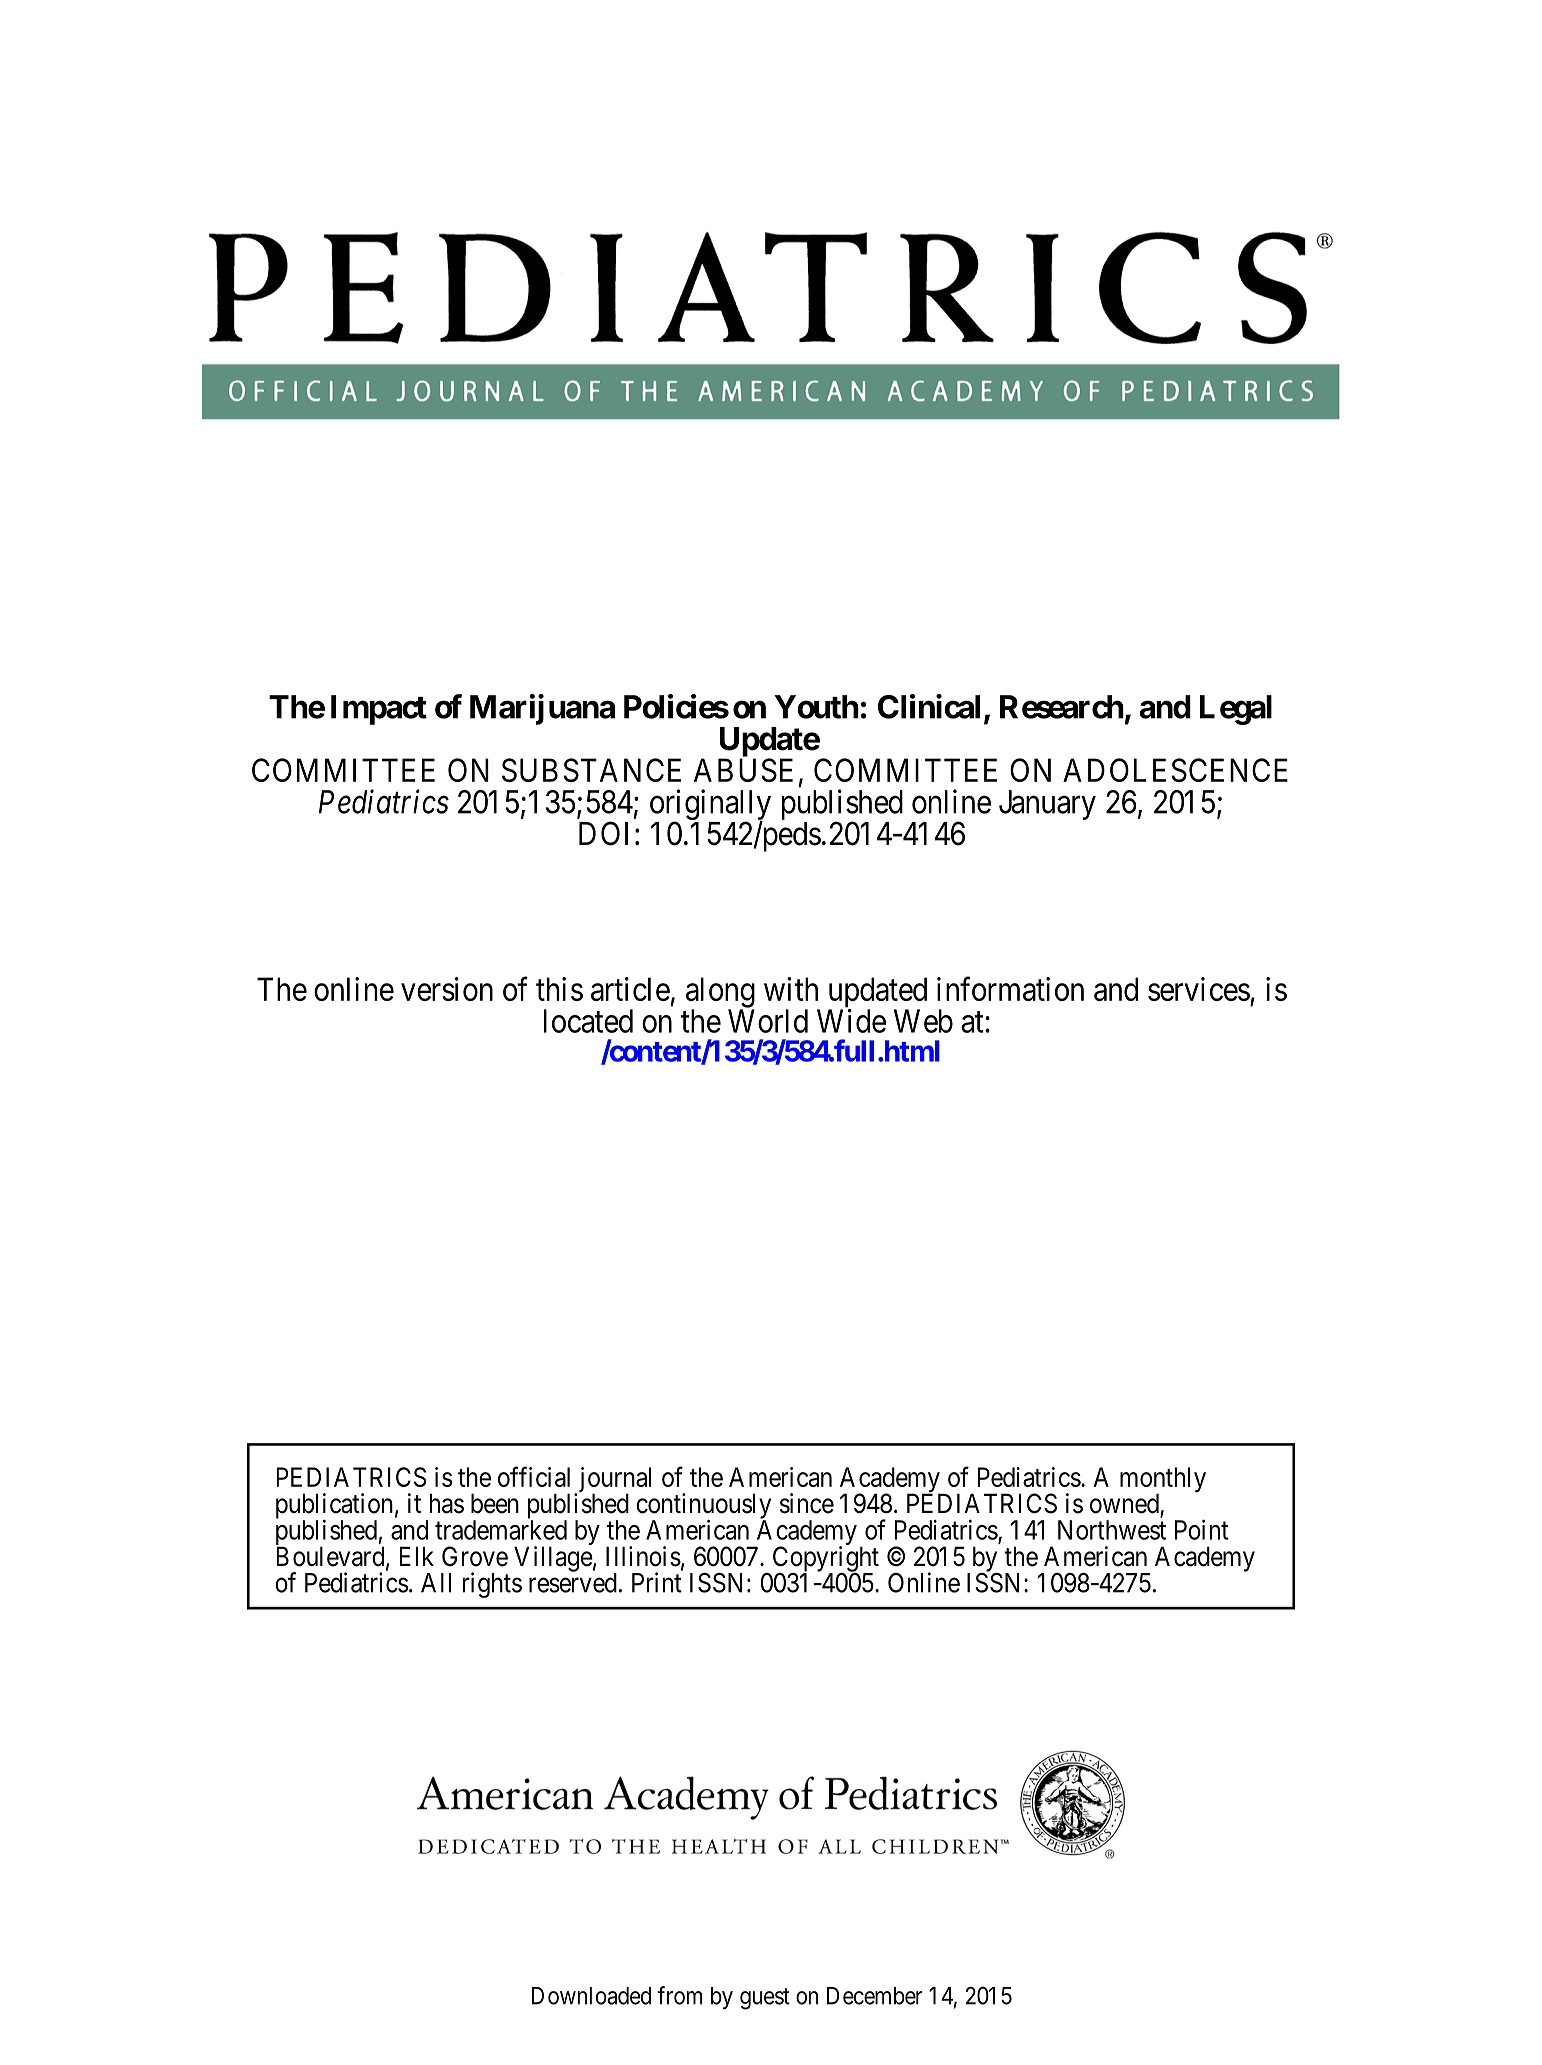  Describe the element at coordinates (591, 1996) in the document. I see `Downloaded` at that location.
